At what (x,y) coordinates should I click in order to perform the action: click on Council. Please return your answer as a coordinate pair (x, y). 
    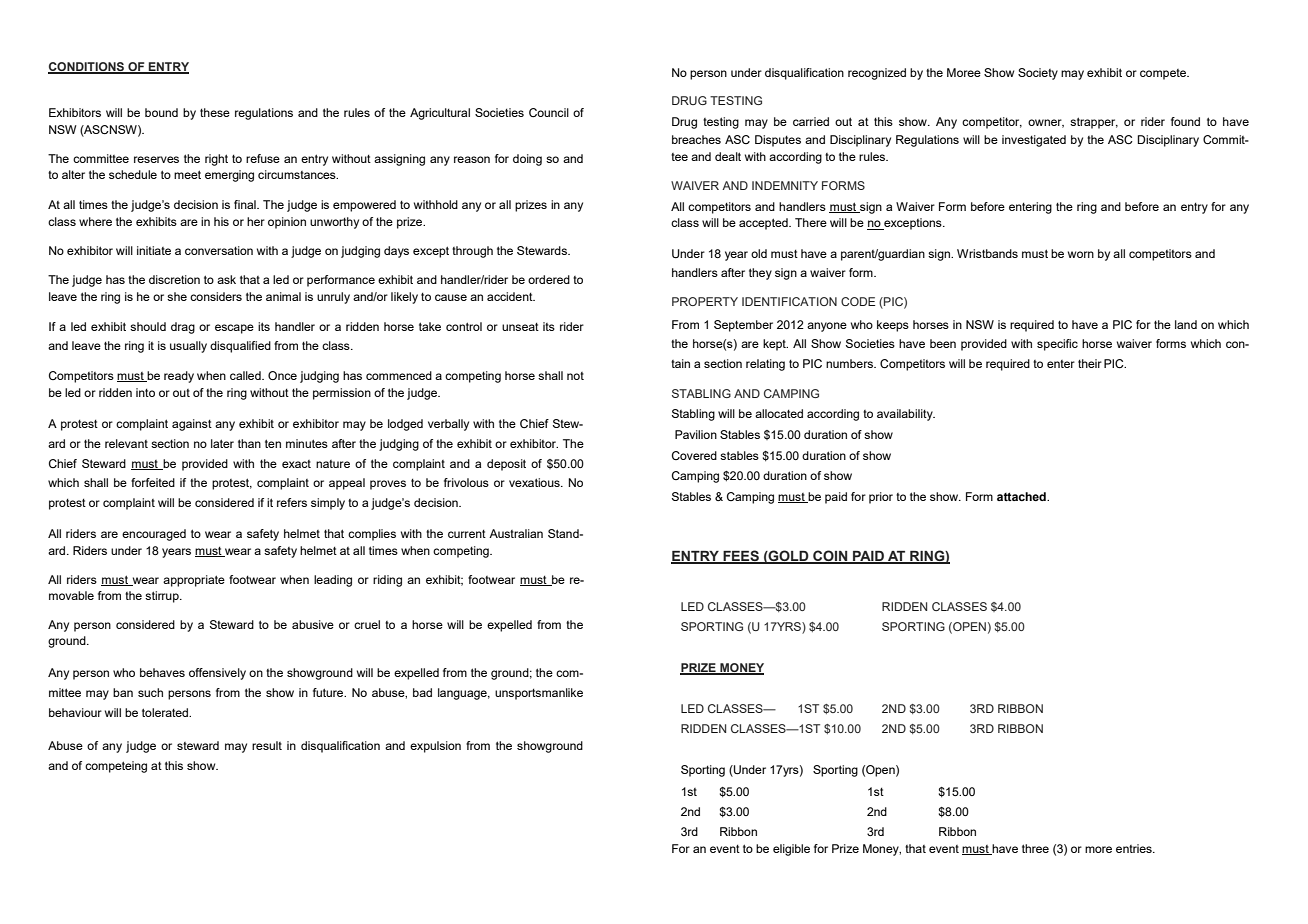
    Looking at the image, I should click on (549, 112).
